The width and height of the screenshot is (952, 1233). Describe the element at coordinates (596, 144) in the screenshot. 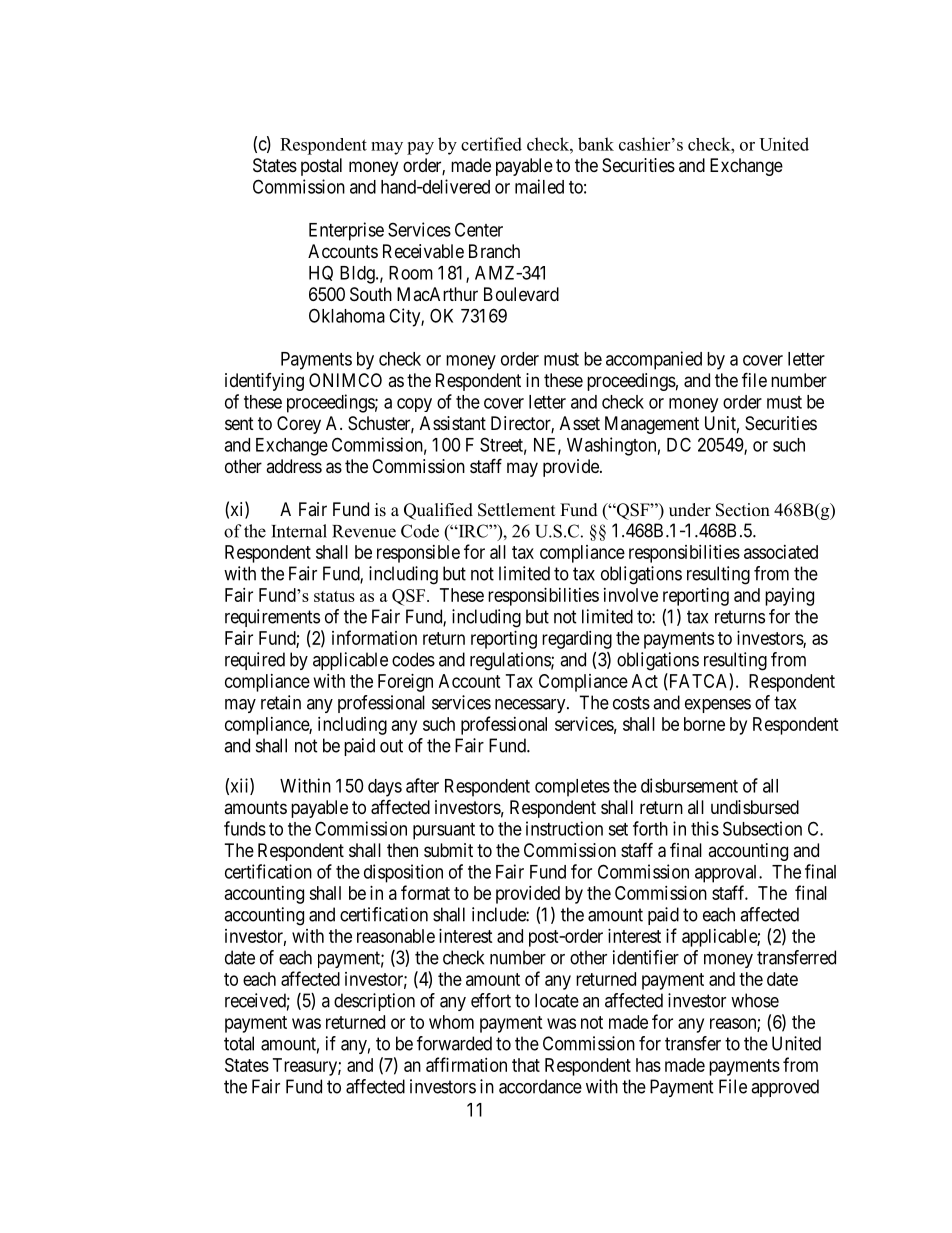

I see `bank` at that location.
